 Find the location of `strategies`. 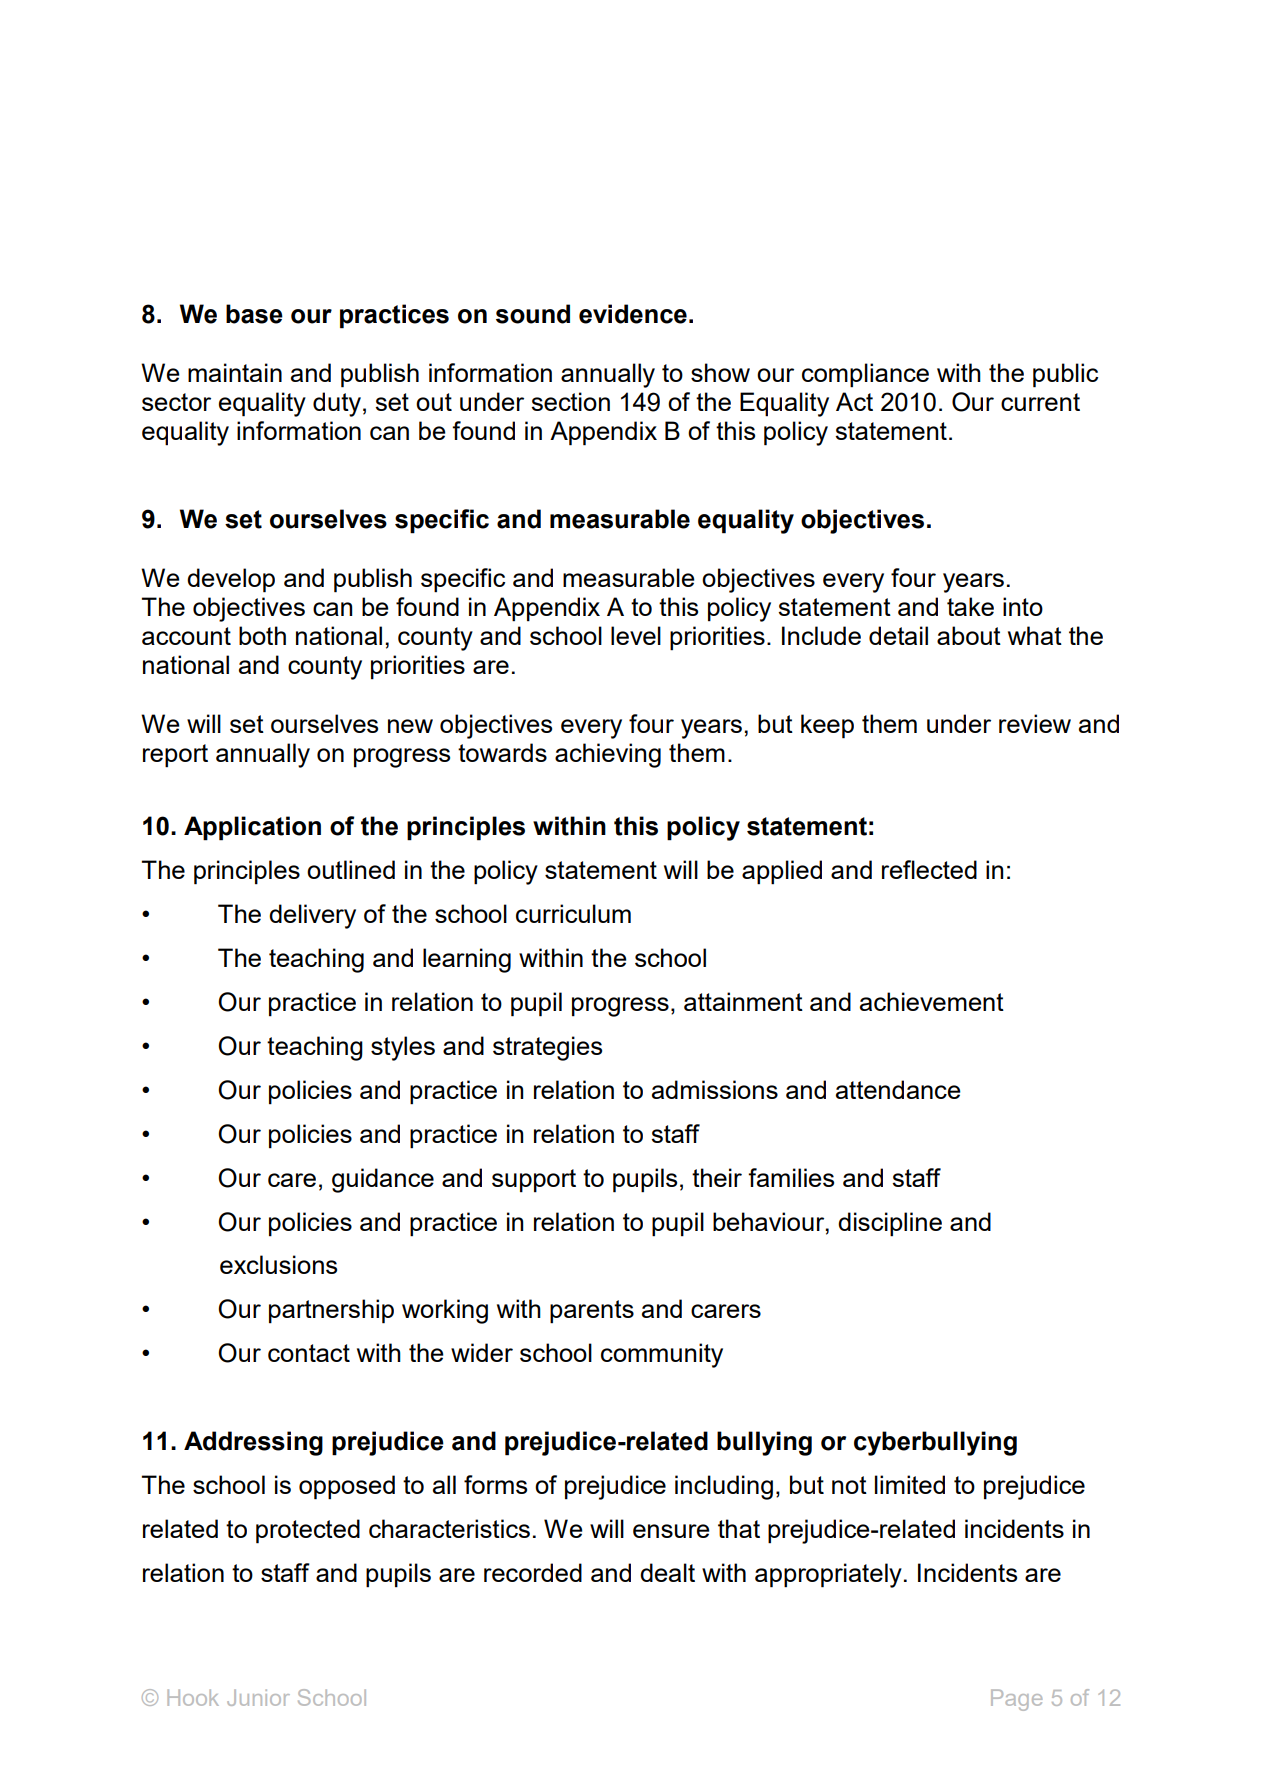

strategies is located at coordinates (547, 1048).
